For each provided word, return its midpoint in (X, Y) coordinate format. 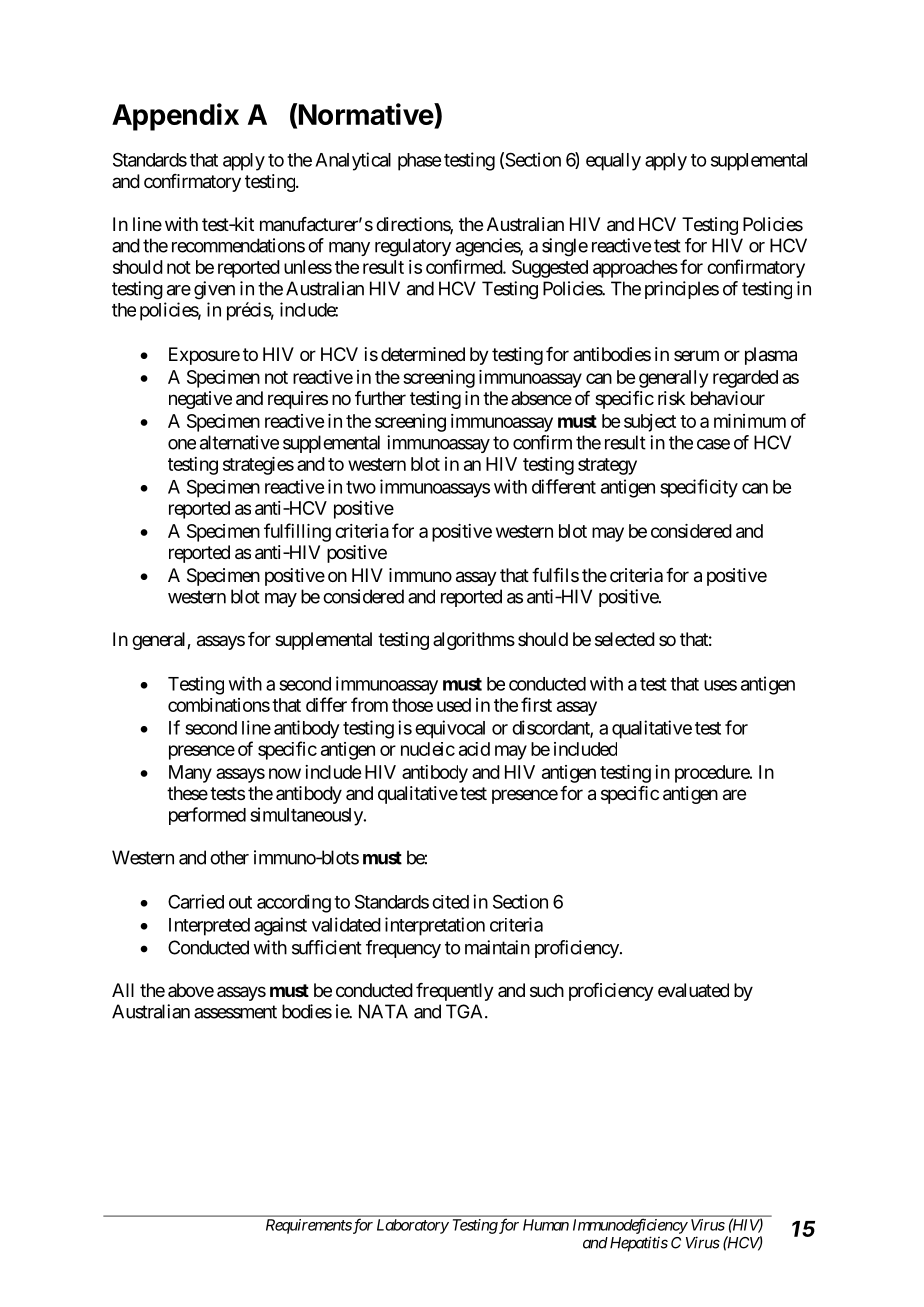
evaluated (693, 990)
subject (650, 423)
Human (546, 1225)
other (229, 857)
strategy (607, 466)
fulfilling (297, 532)
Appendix (175, 117)
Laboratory (413, 1226)
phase (419, 162)
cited (450, 902)
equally (613, 162)
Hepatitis (637, 1244)
